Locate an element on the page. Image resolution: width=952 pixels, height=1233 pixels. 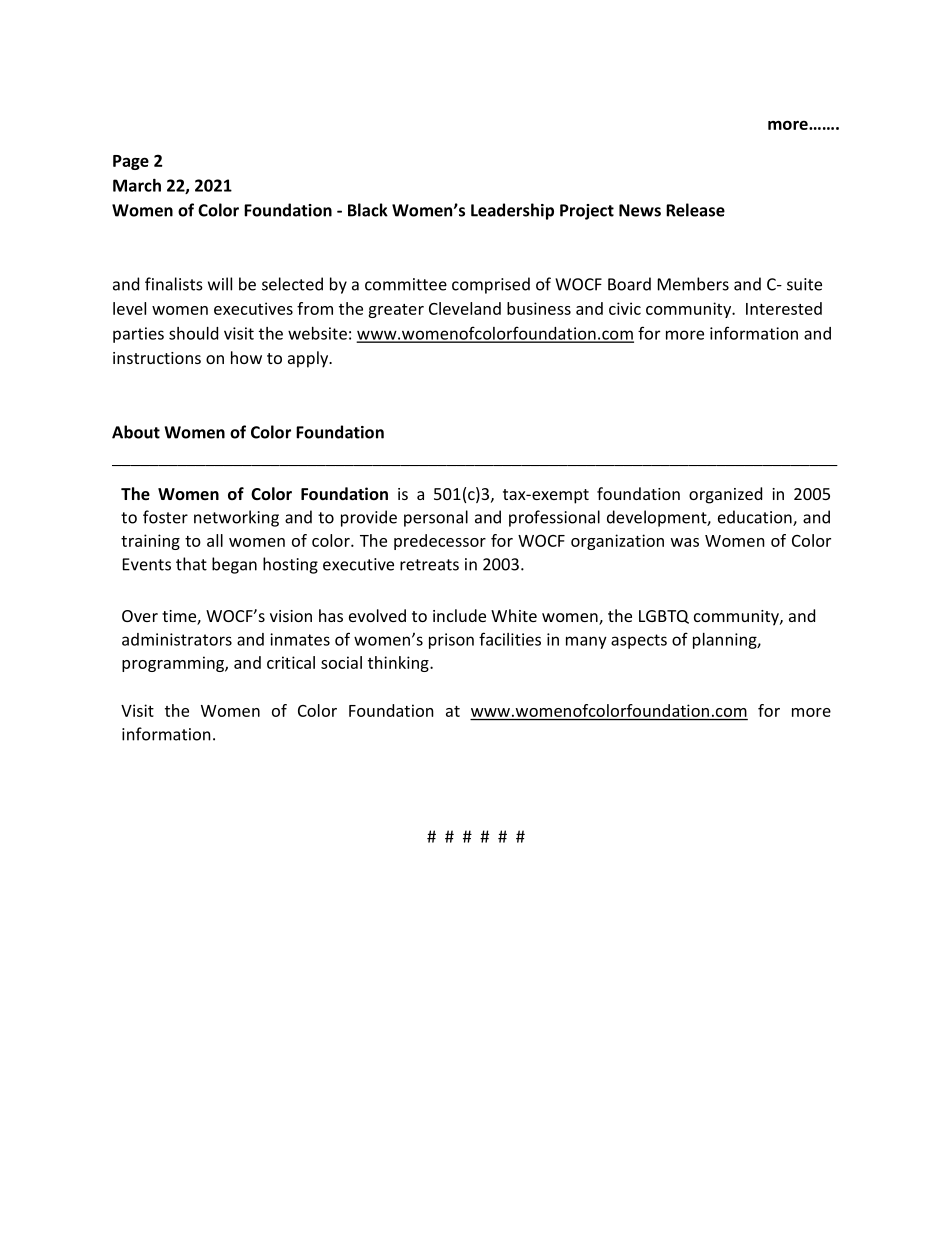
networking is located at coordinates (236, 518).
